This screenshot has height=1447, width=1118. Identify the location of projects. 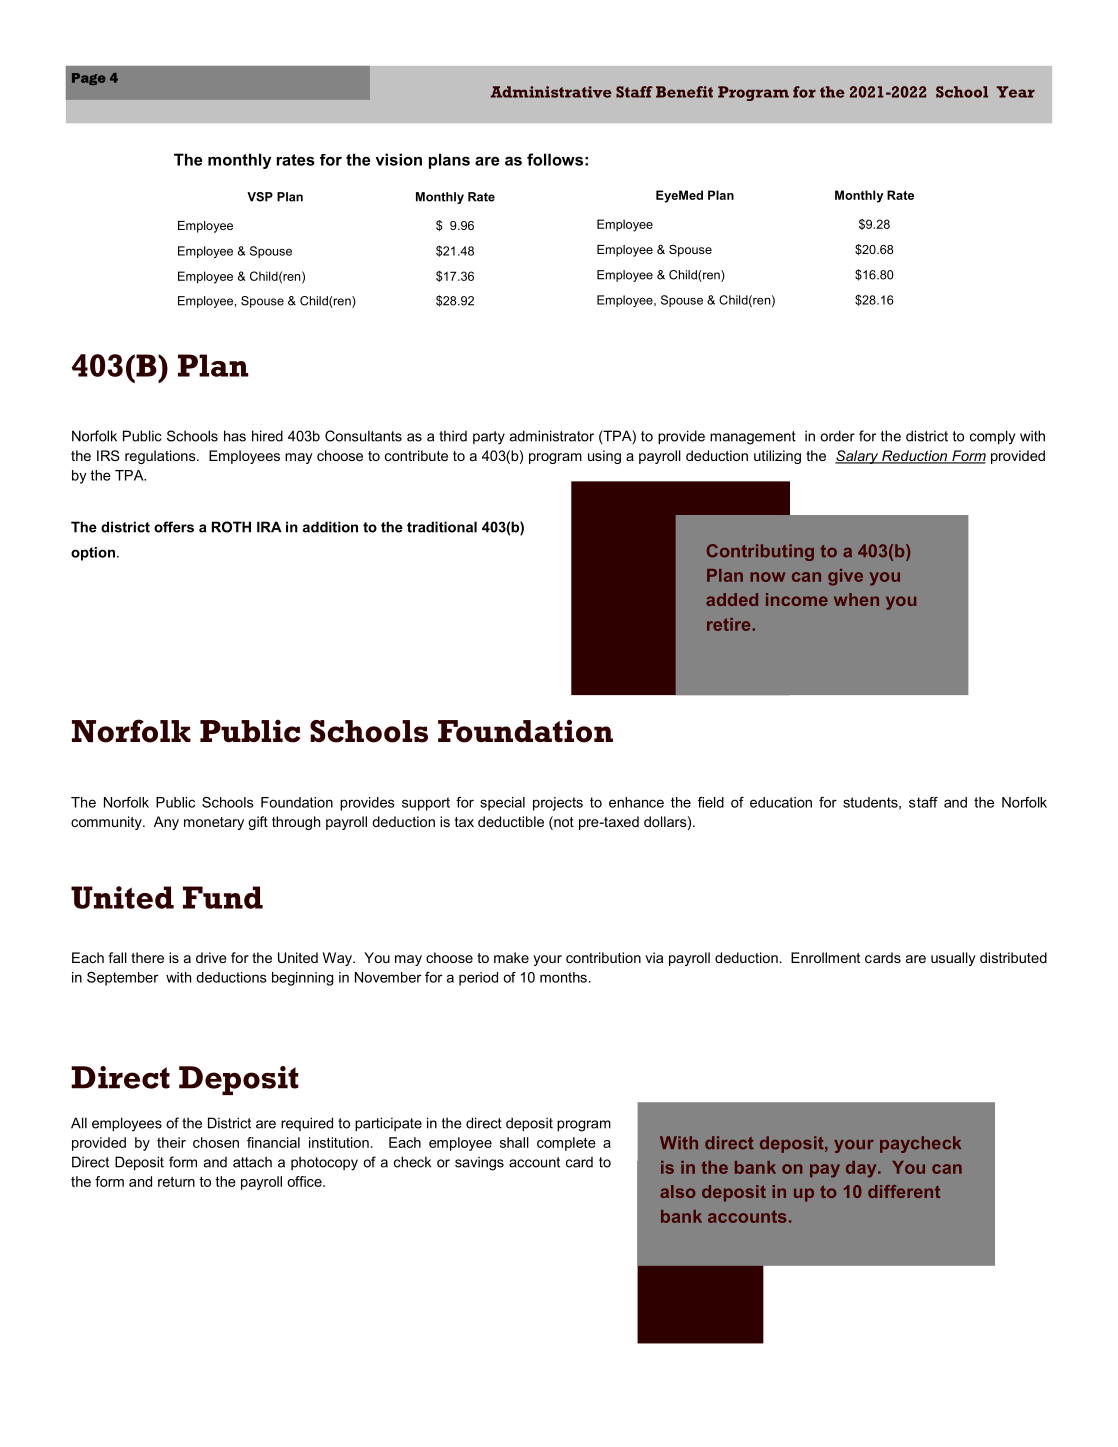
(558, 804).
